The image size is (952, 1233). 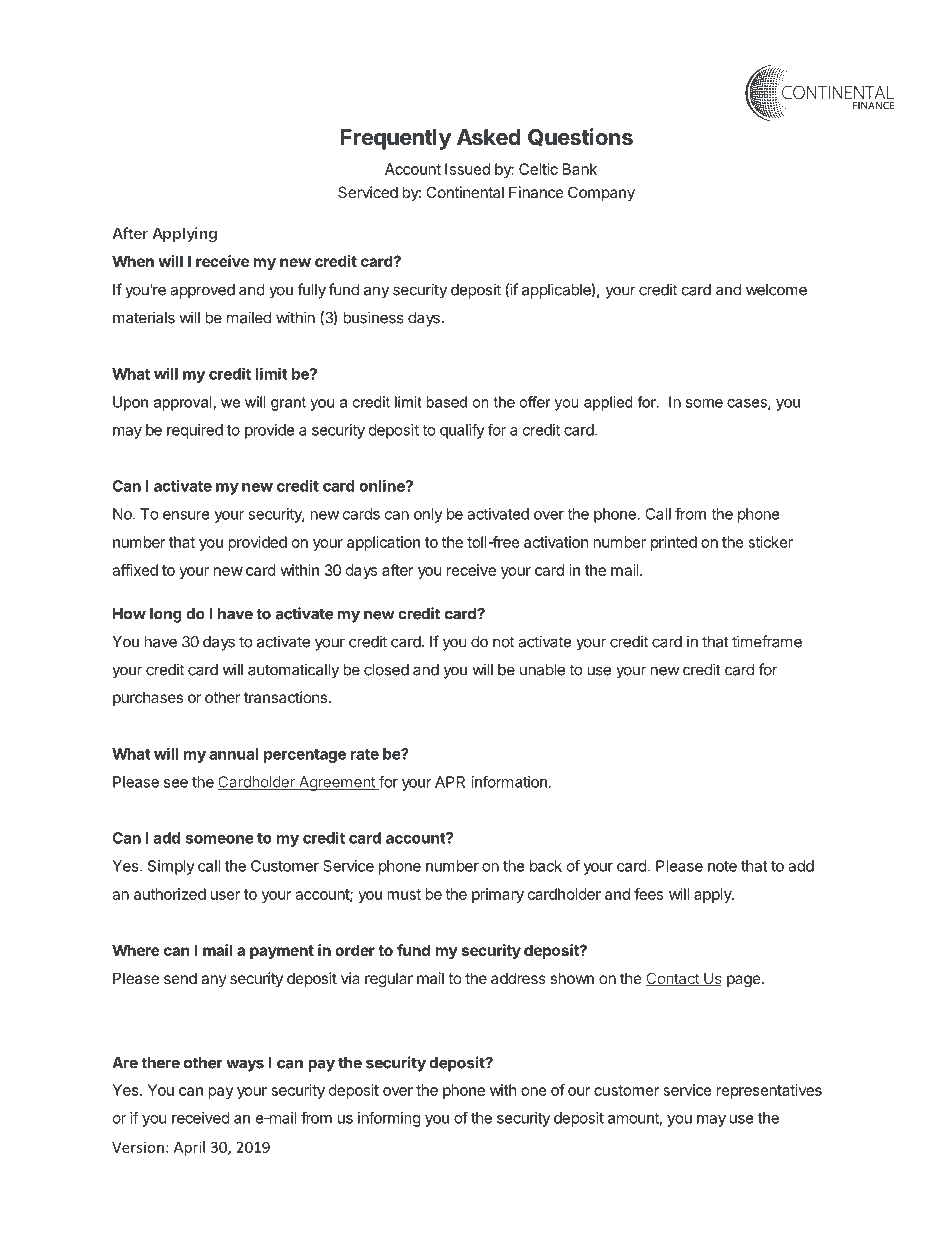 I want to click on representatives, so click(x=769, y=1091).
